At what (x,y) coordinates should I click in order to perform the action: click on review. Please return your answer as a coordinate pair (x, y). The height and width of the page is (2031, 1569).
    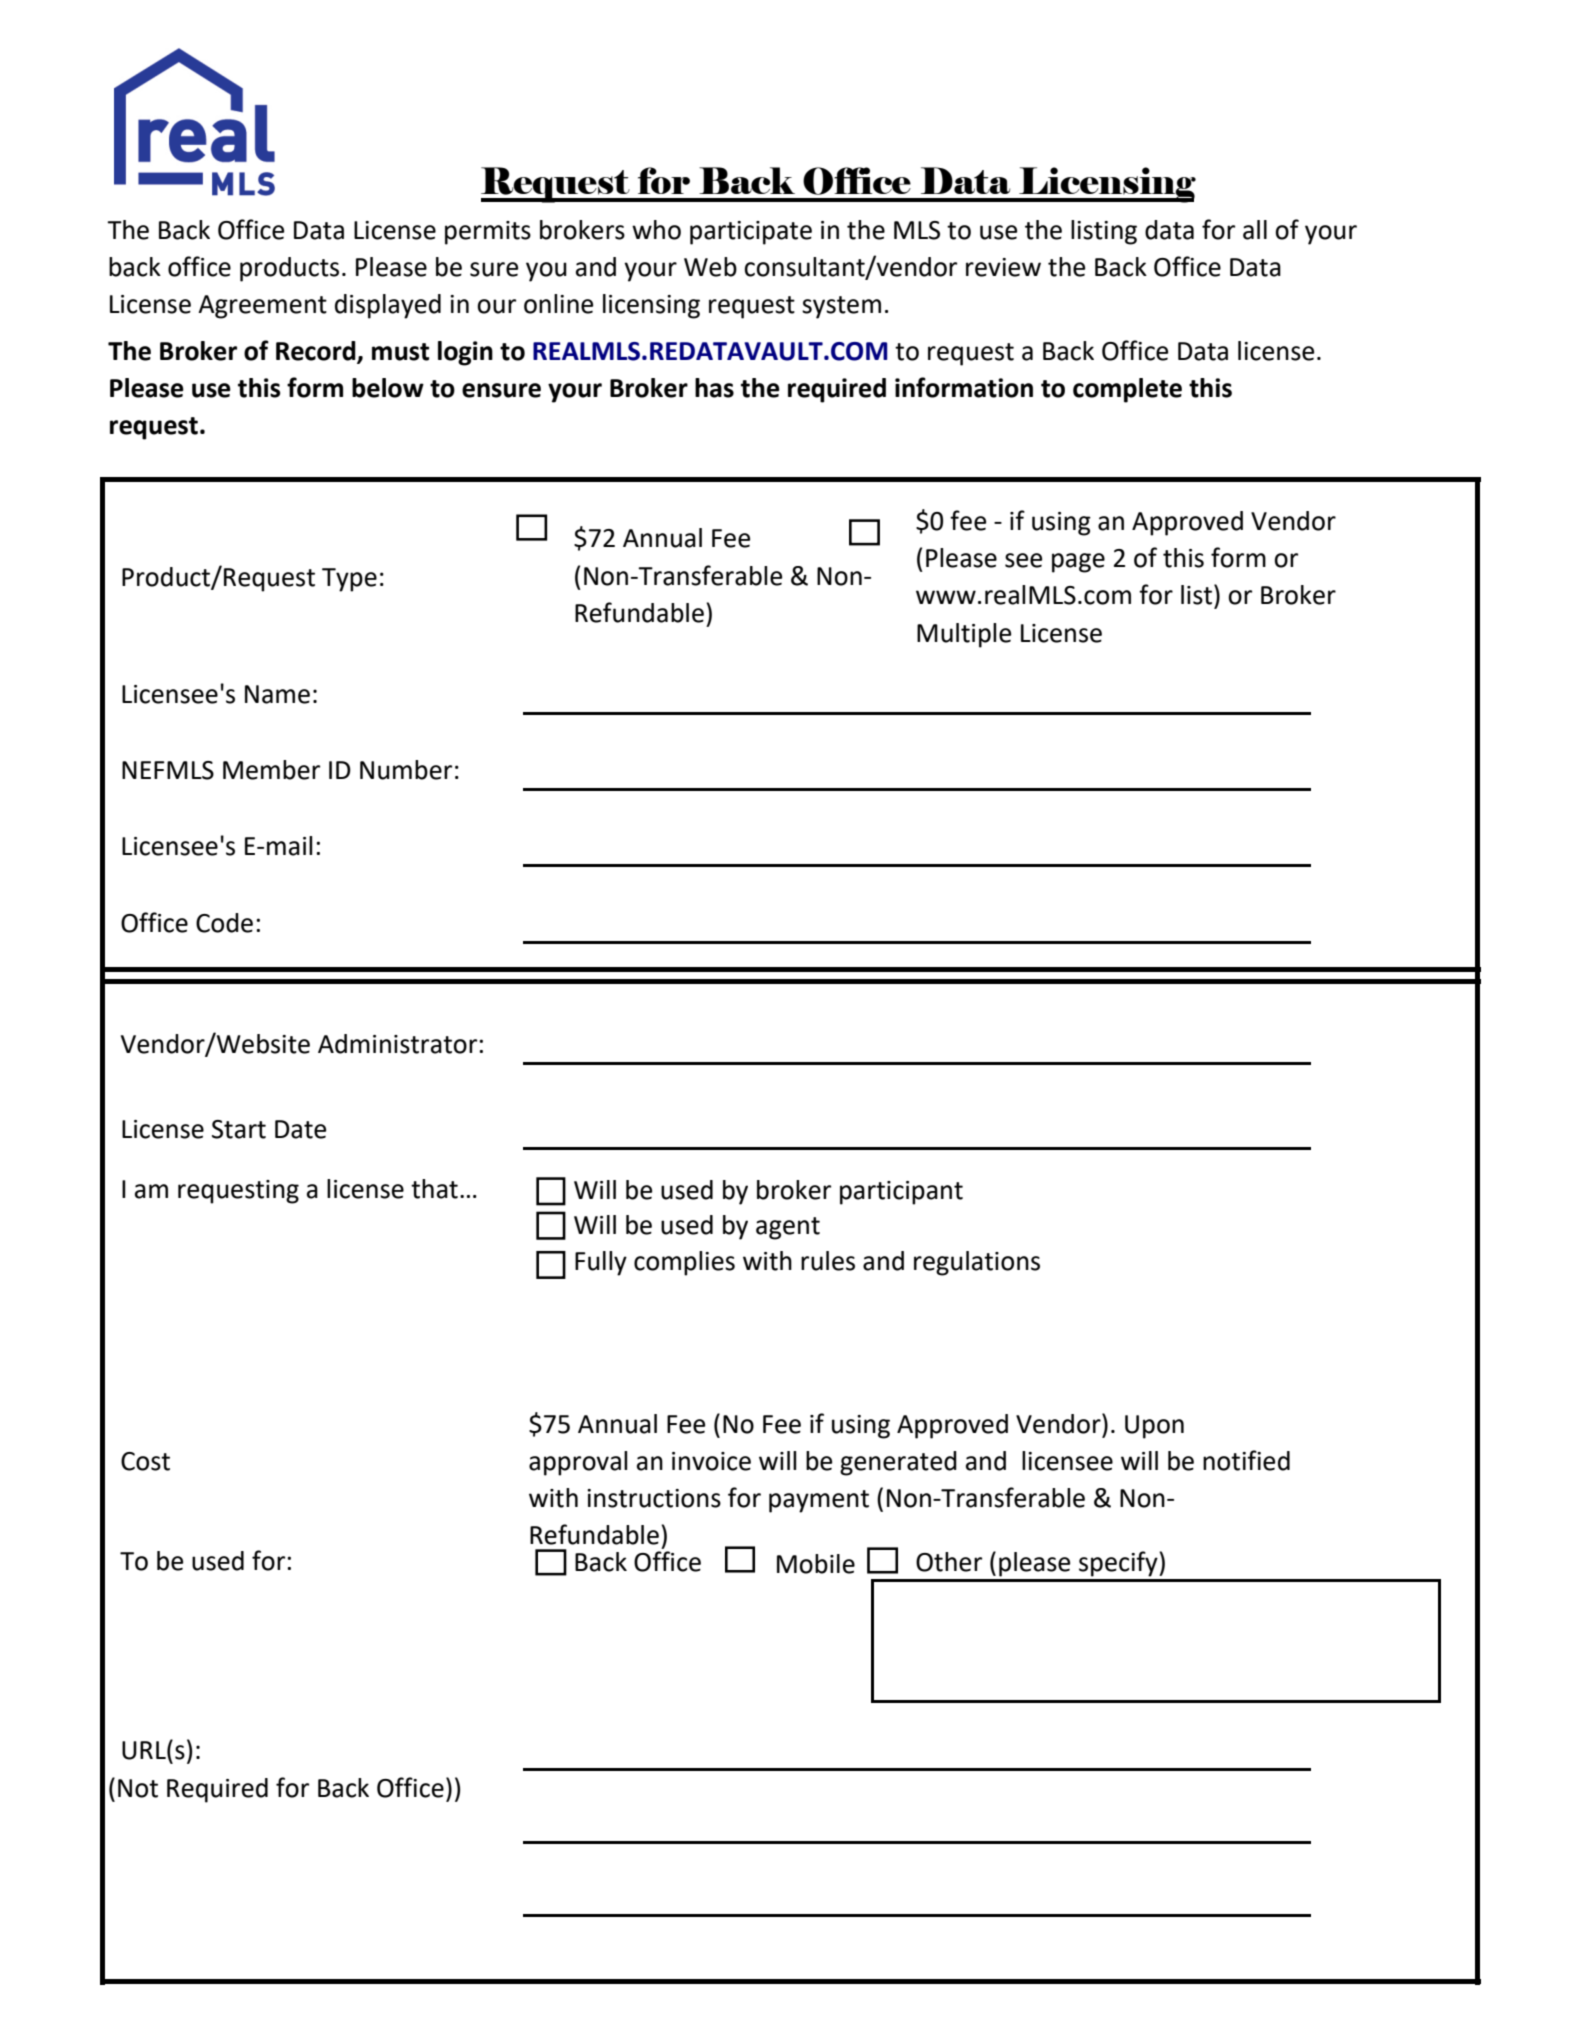
    Looking at the image, I should click on (1003, 267).
